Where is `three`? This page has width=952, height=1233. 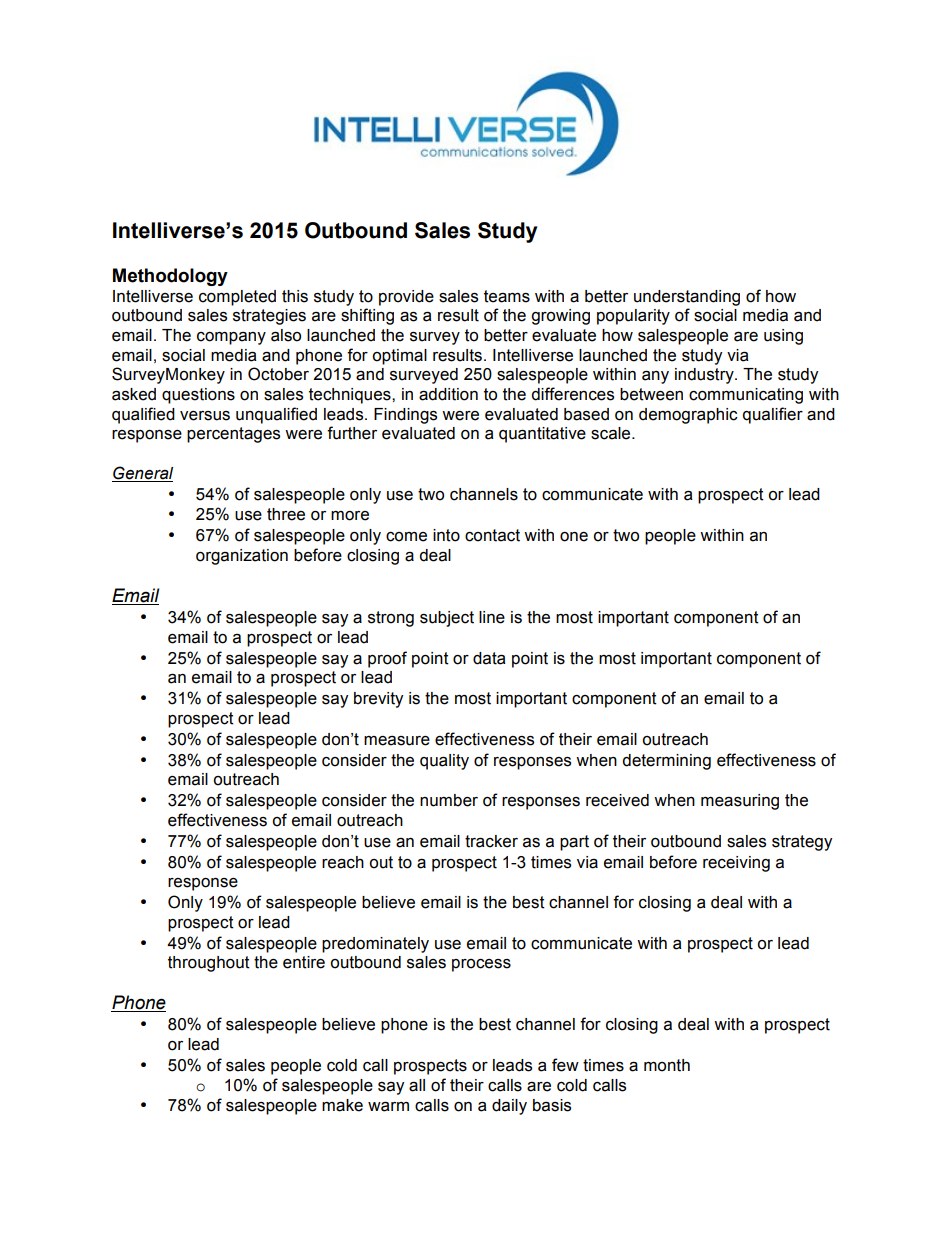
three is located at coordinates (286, 514).
